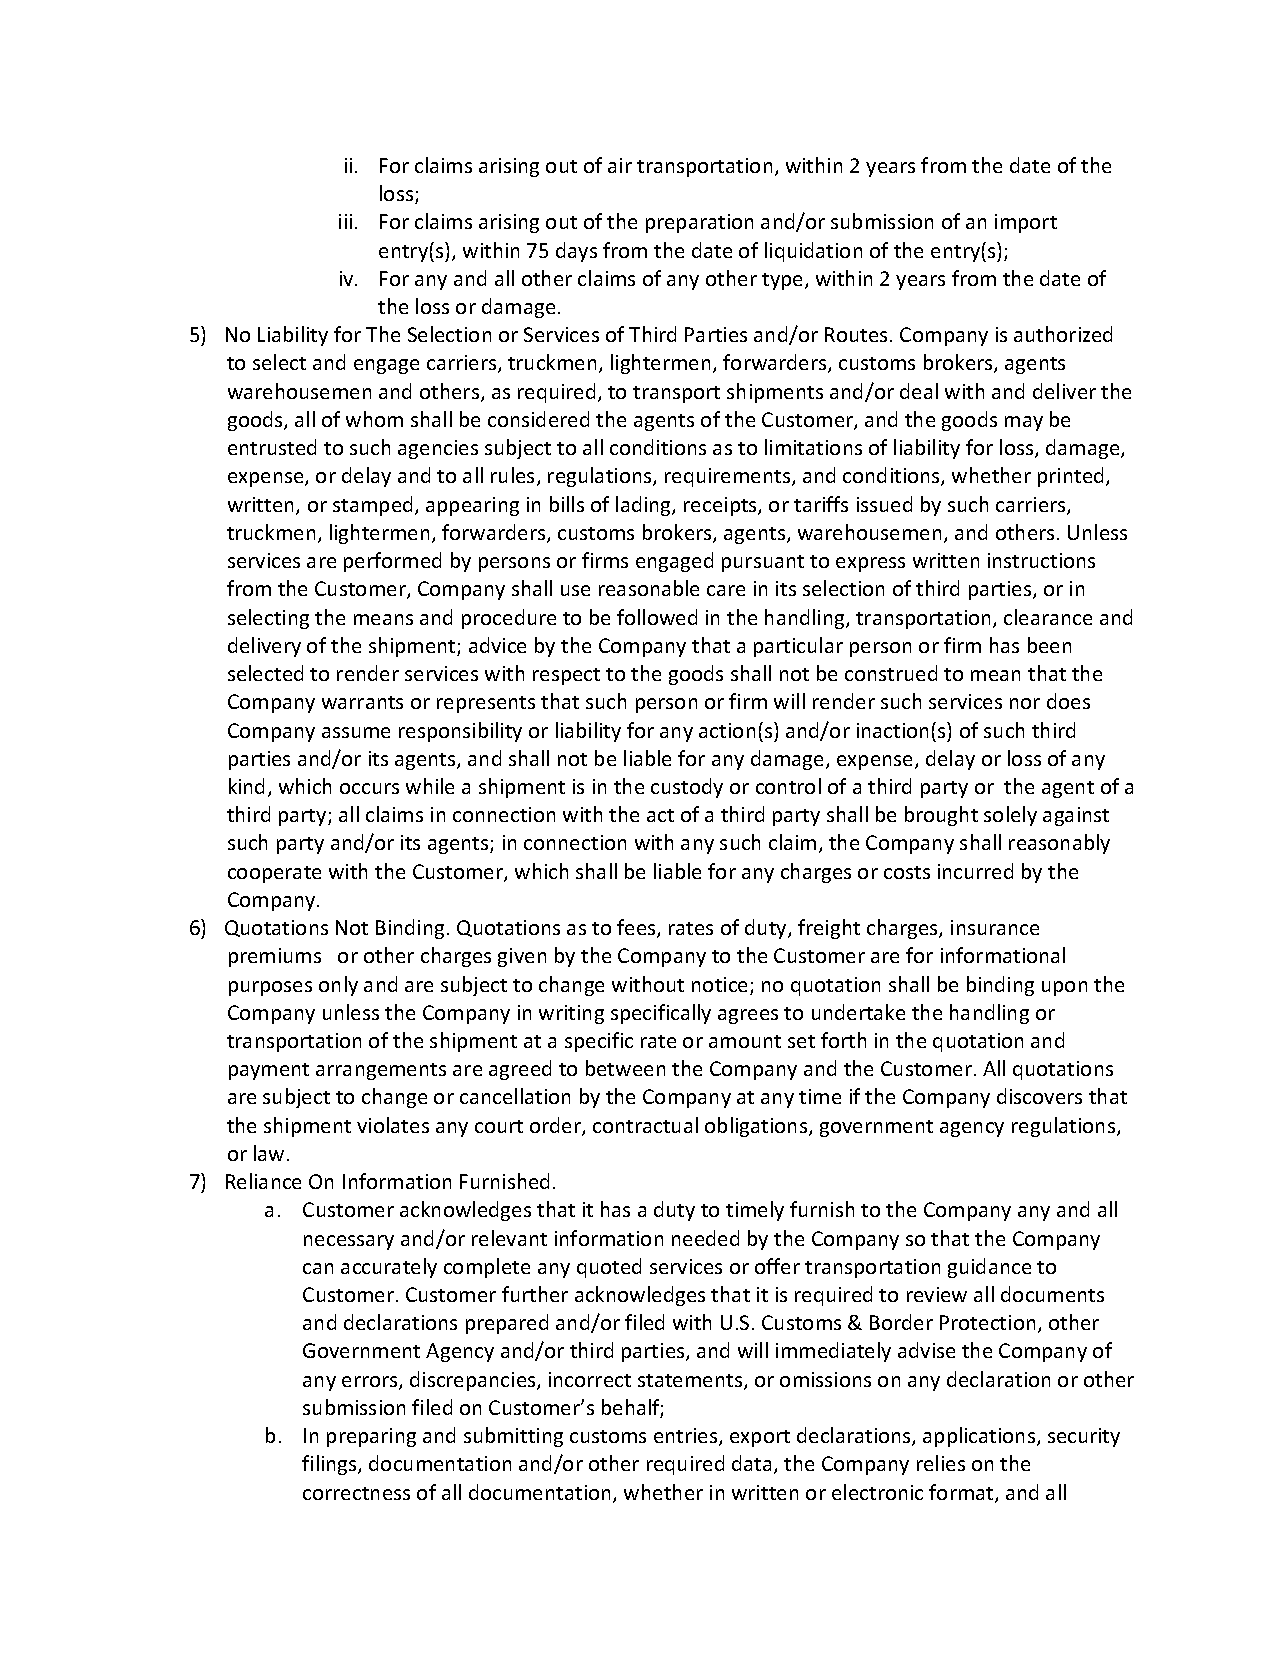  Describe the element at coordinates (374, 419) in the image. I see `whom` at that location.
